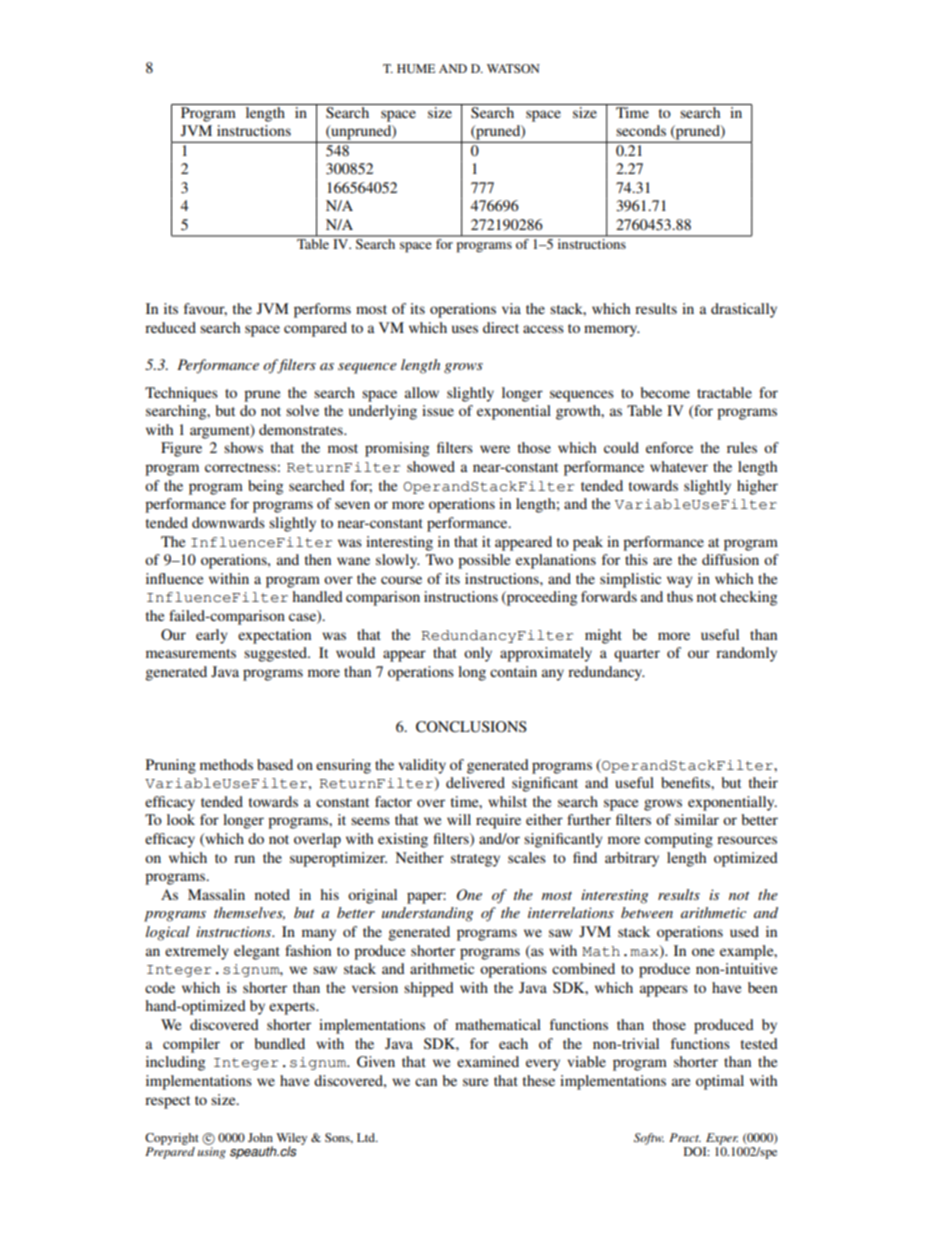 The width and height of the document is (952, 1233). What do you see at coordinates (680, 596) in the document?
I see `thus` at bounding box center [680, 596].
